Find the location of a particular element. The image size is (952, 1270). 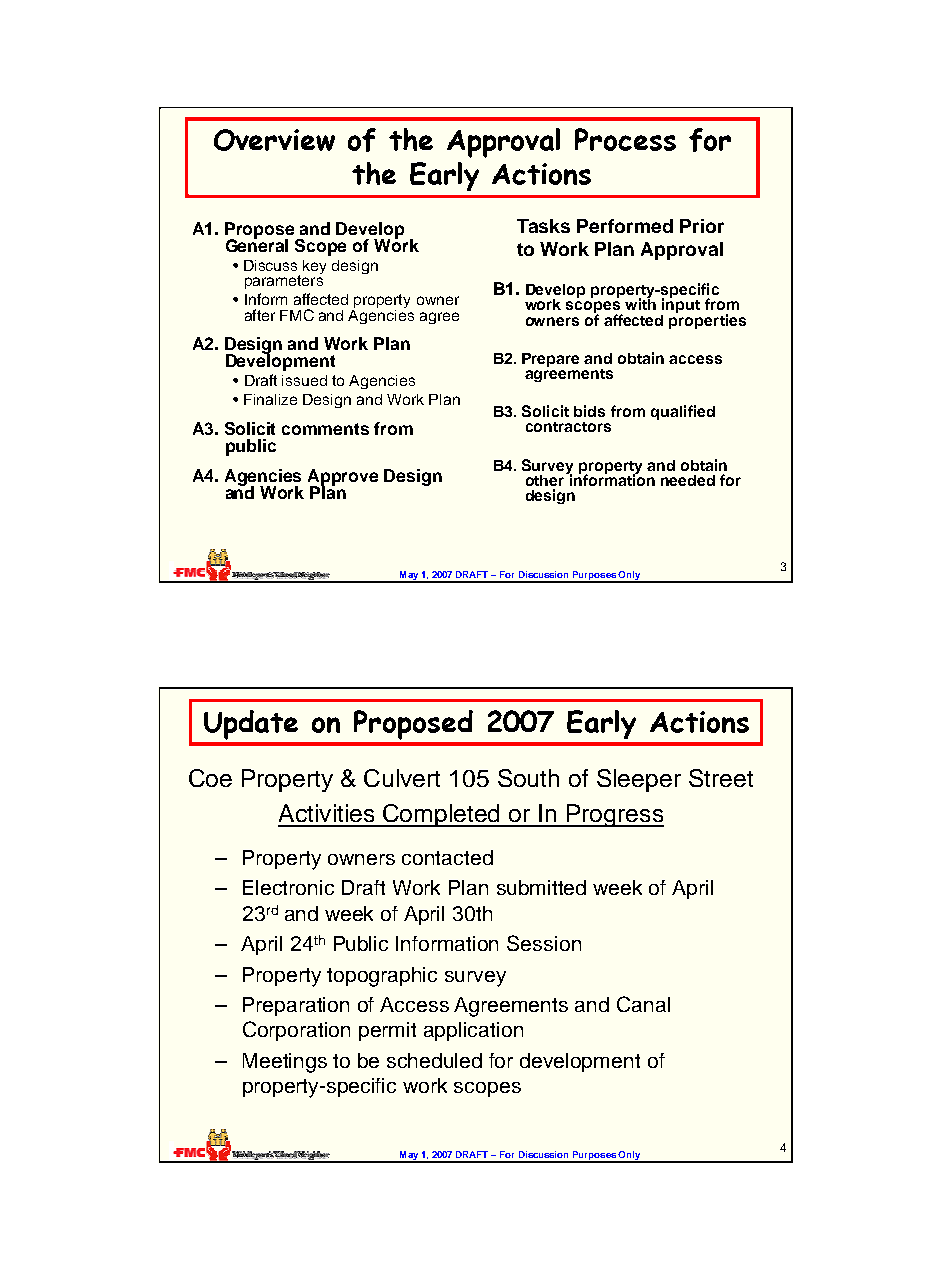

comments is located at coordinates (325, 429).
